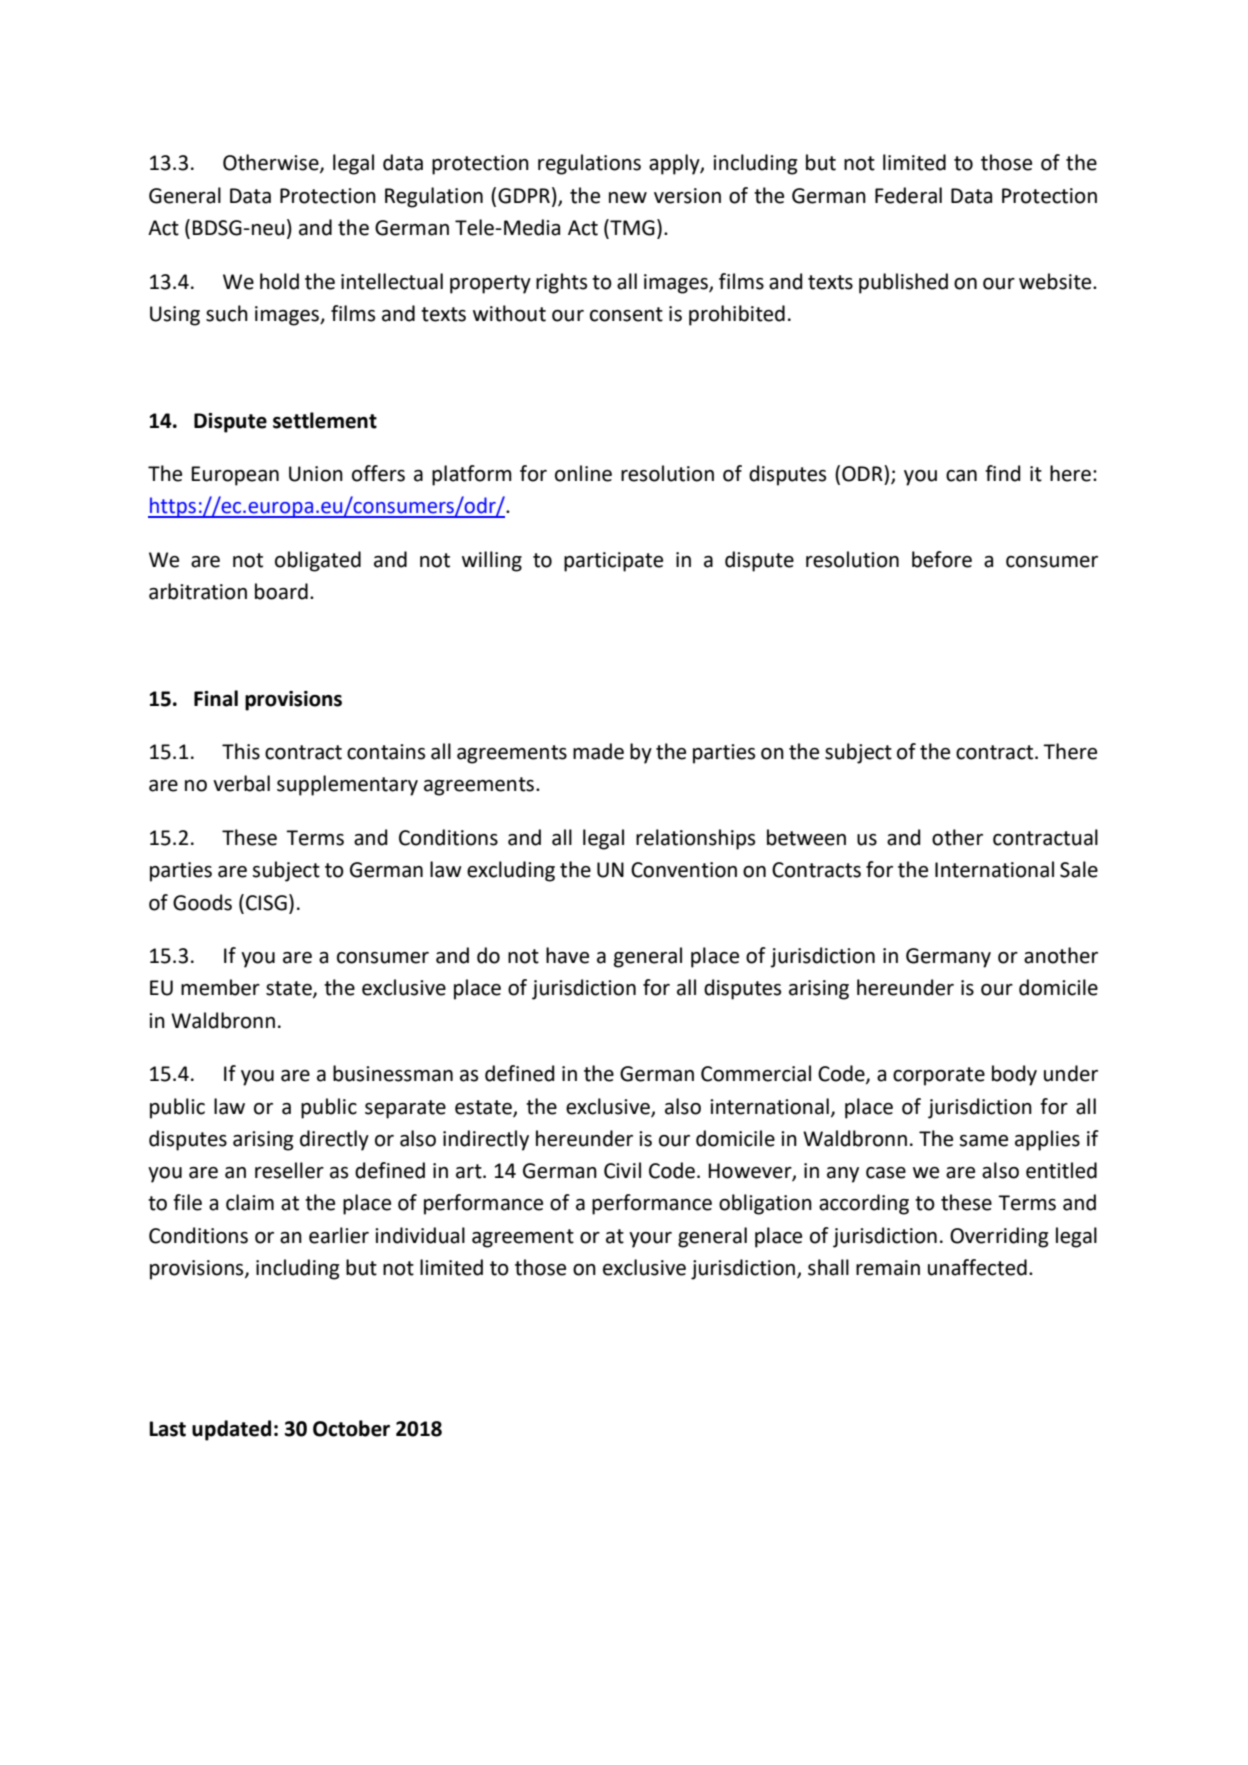  What do you see at coordinates (977, 1267) in the image?
I see `unaffected` at bounding box center [977, 1267].
